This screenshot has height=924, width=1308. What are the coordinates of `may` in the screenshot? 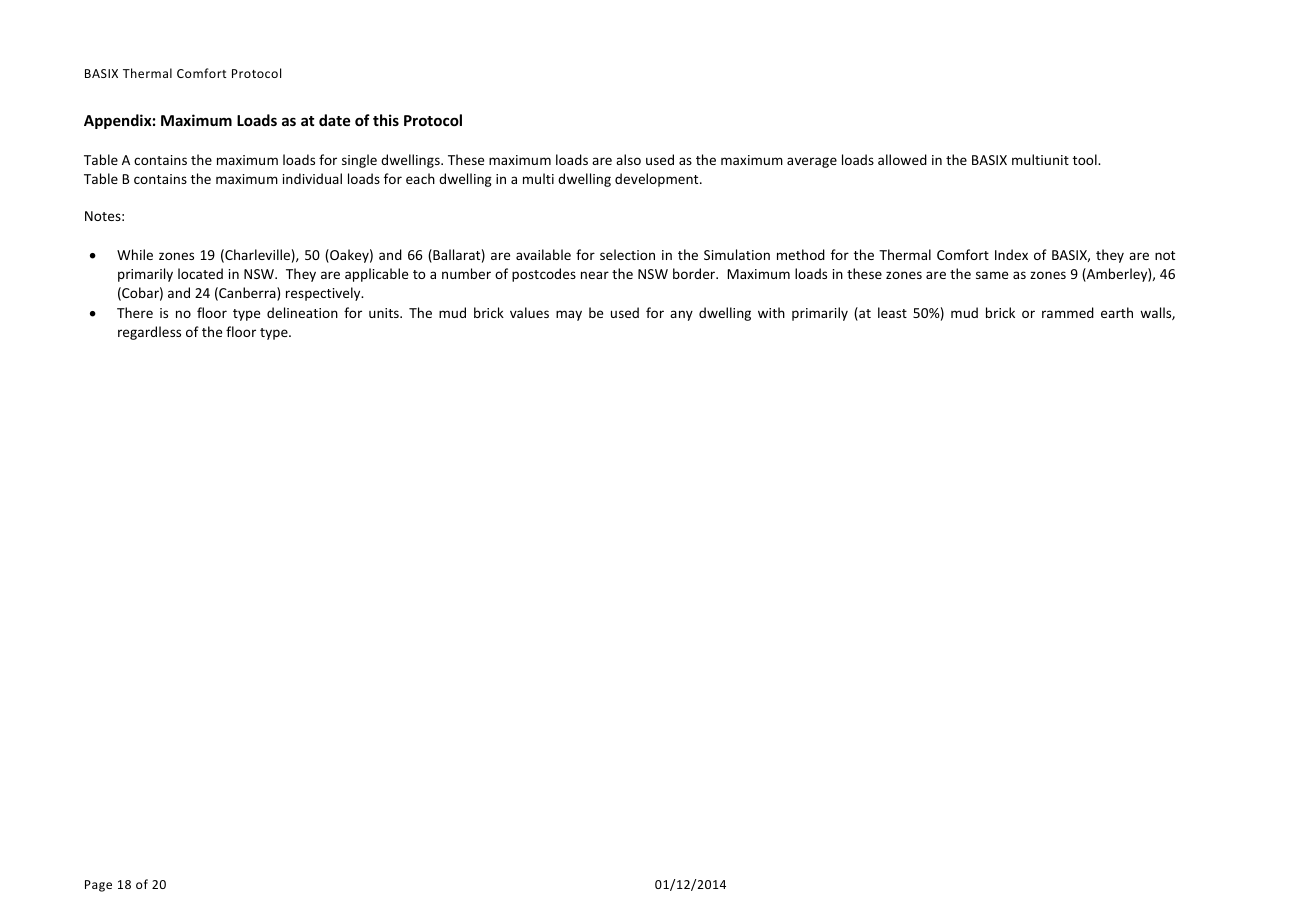 It's located at (569, 315).
